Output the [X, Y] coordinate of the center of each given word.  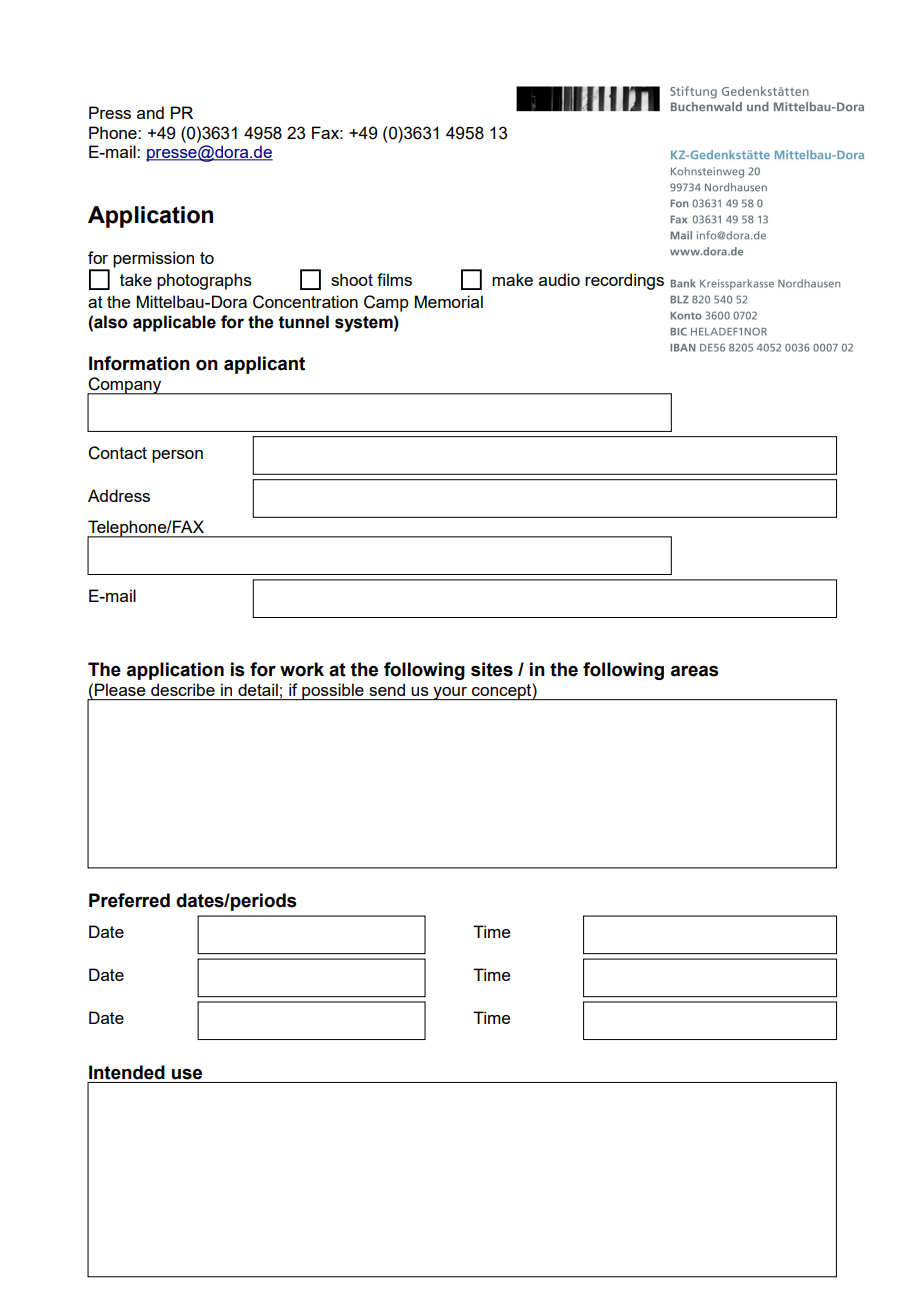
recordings [624, 281]
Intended [127, 1072]
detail [258, 689]
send [387, 690]
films [394, 279]
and [150, 112]
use [187, 1074]
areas [695, 671]
